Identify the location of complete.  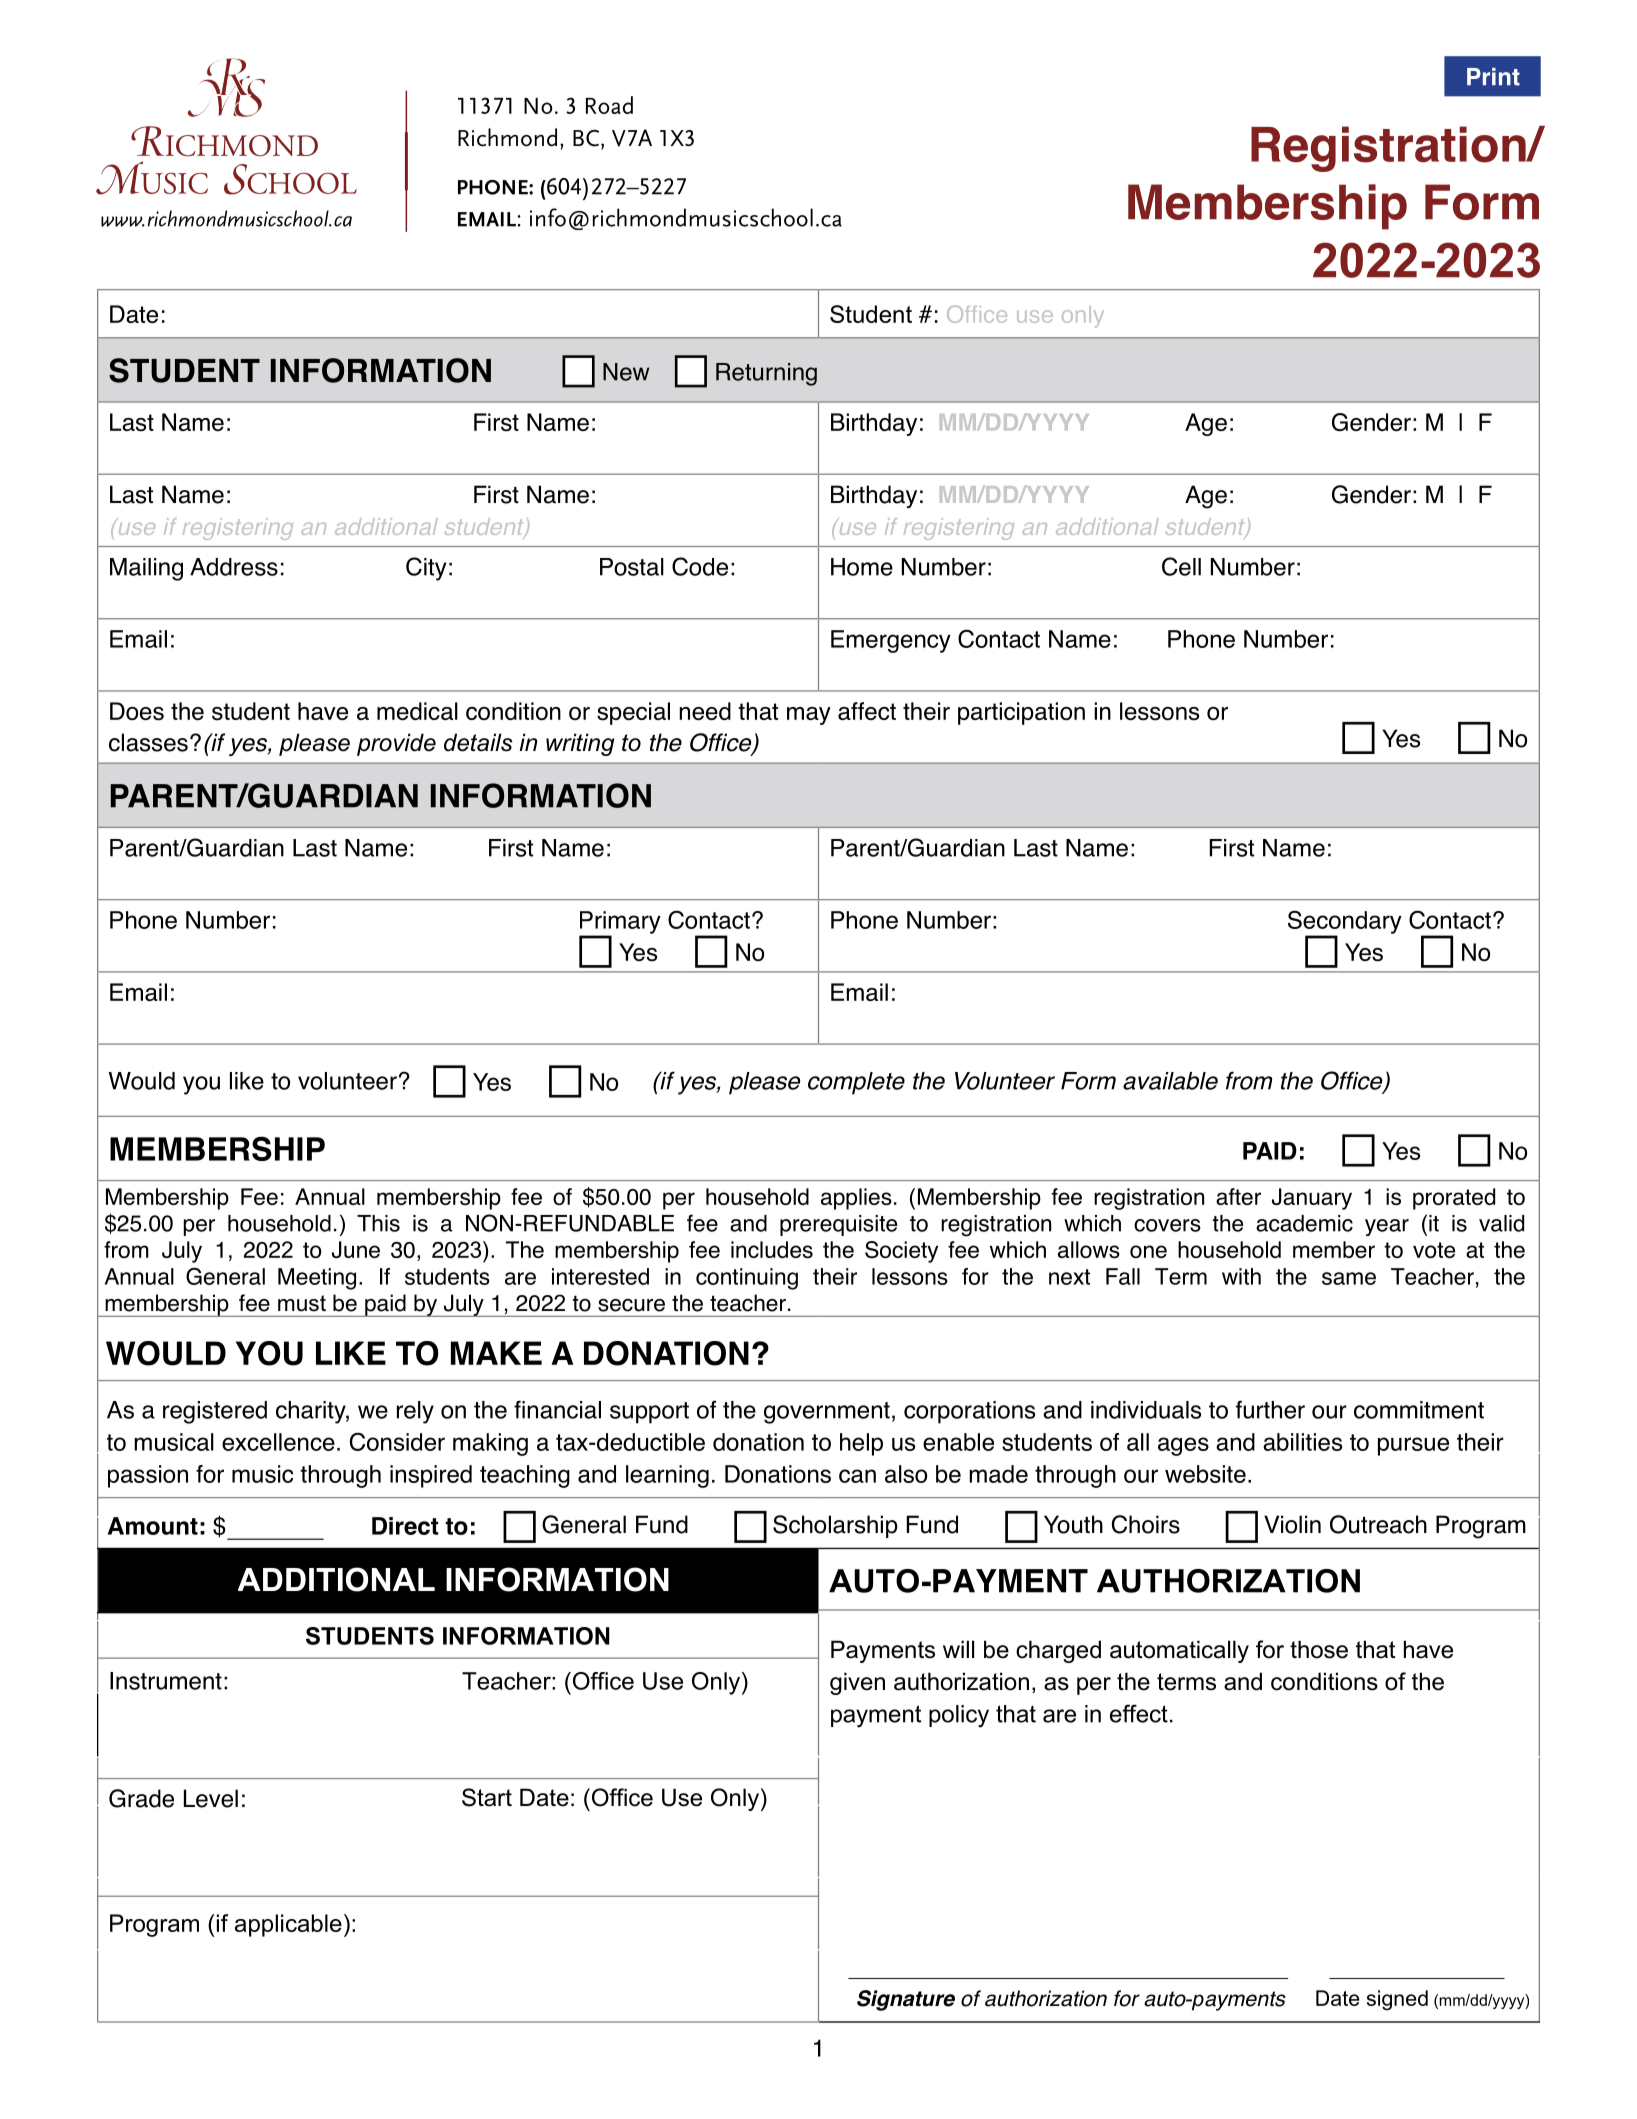
(856, 1083).
